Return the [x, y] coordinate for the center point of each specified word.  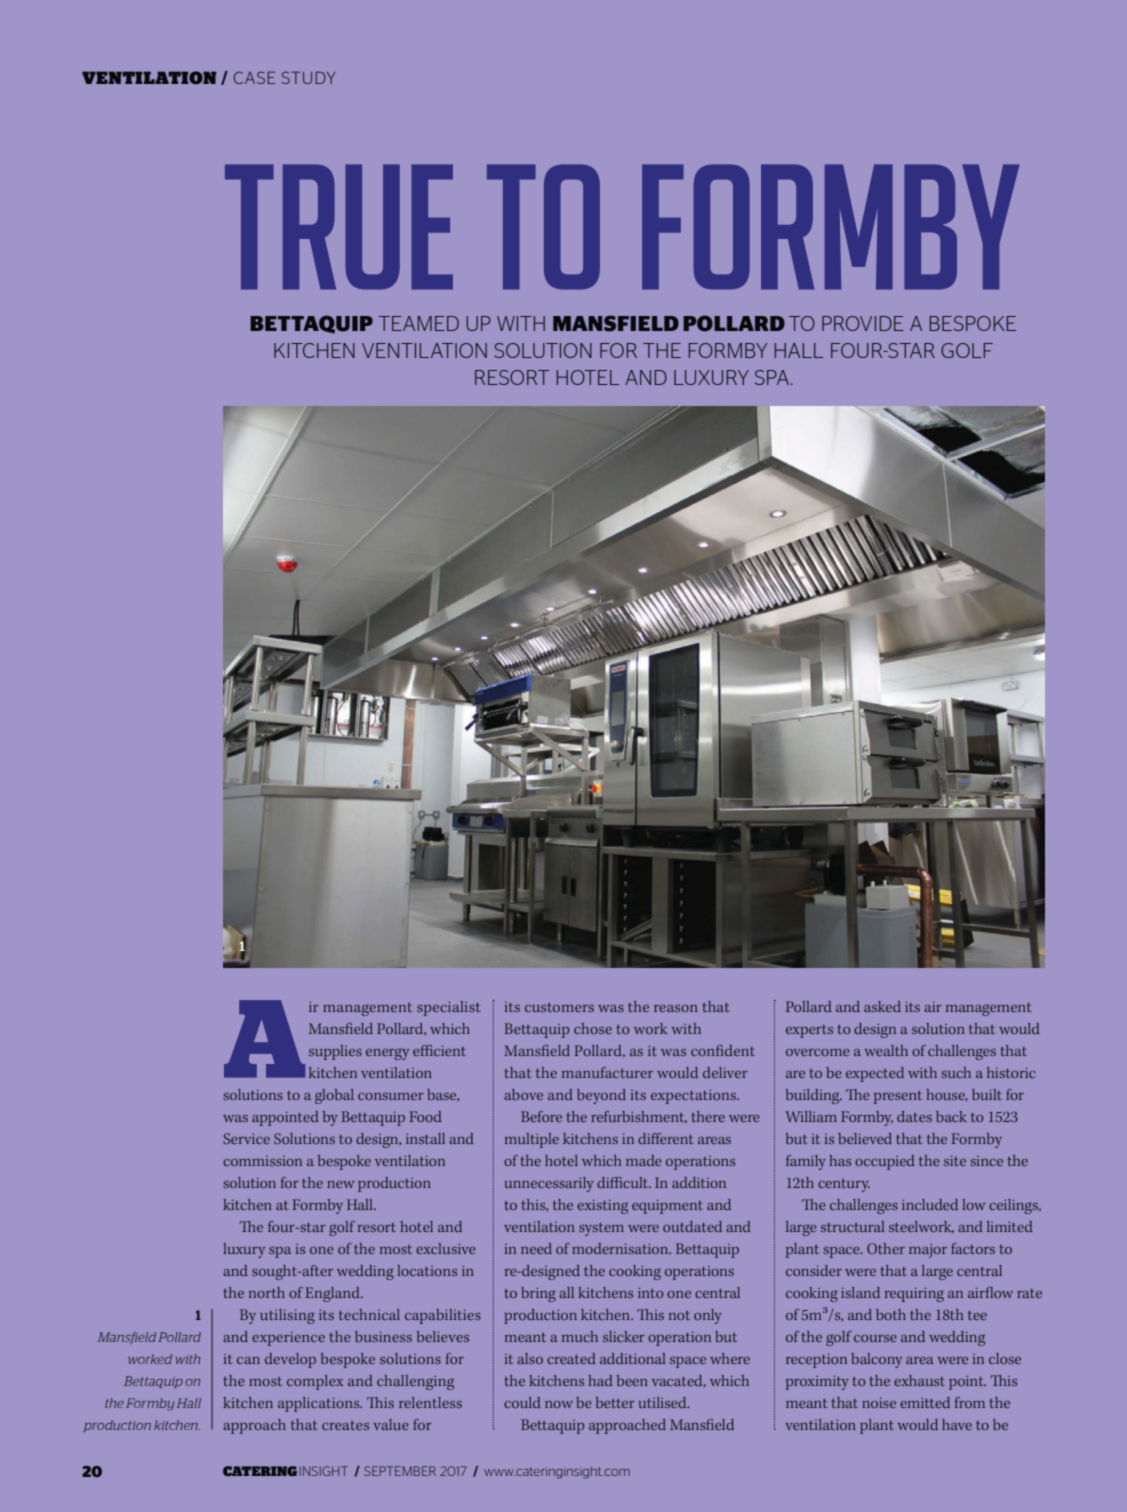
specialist [449, 1008]
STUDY [308, 77]
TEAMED [419, 323]
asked [882, 1006]
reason [676, 1008]
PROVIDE [863, 323]
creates [345, 1425]
